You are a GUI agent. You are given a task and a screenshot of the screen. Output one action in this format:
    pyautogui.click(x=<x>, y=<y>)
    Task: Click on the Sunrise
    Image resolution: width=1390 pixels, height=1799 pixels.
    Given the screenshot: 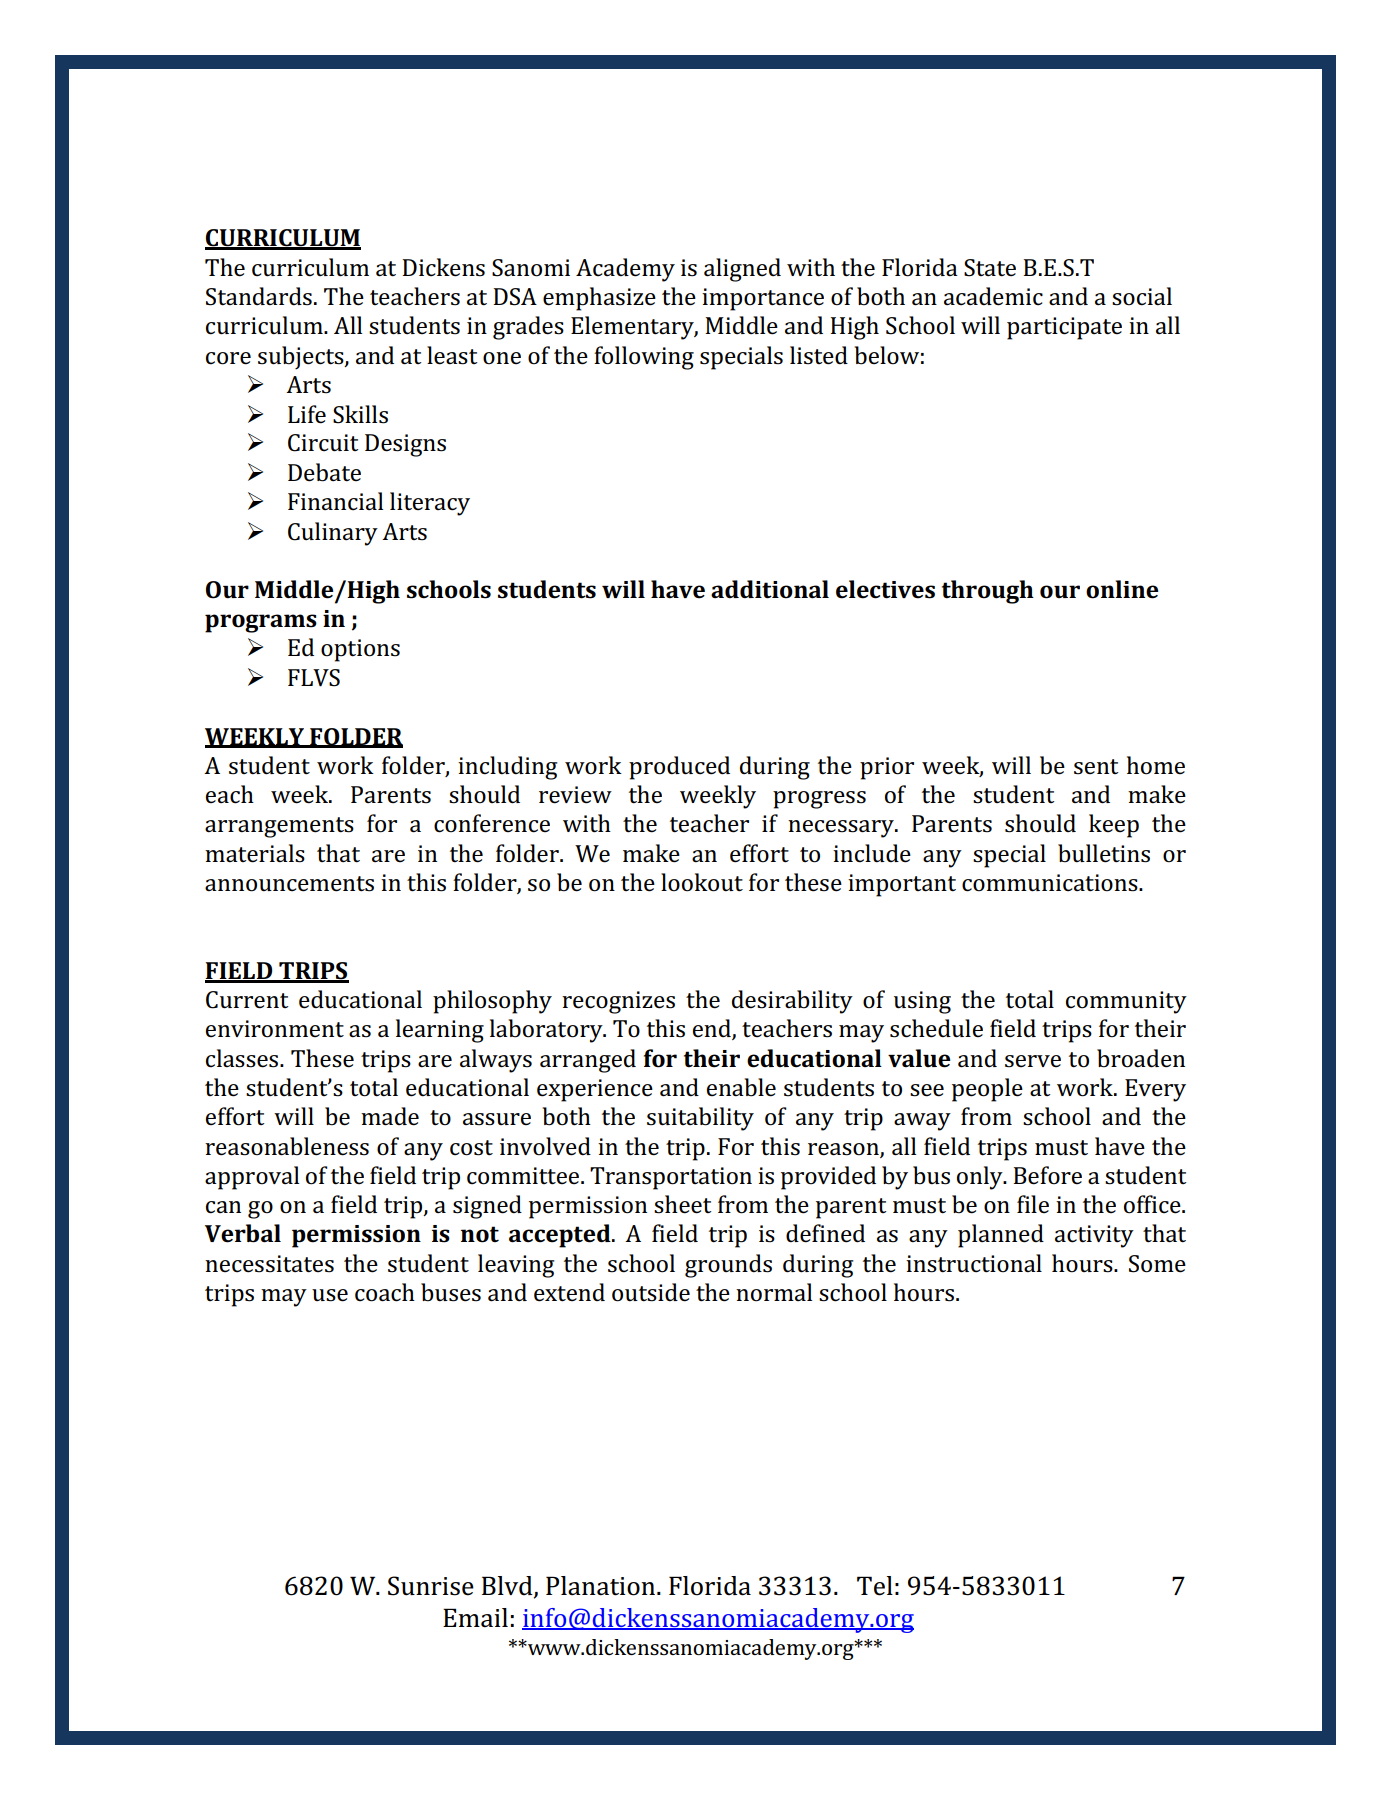 What is the action you would take?
    pyautogui.click(x=431, y=1586)
